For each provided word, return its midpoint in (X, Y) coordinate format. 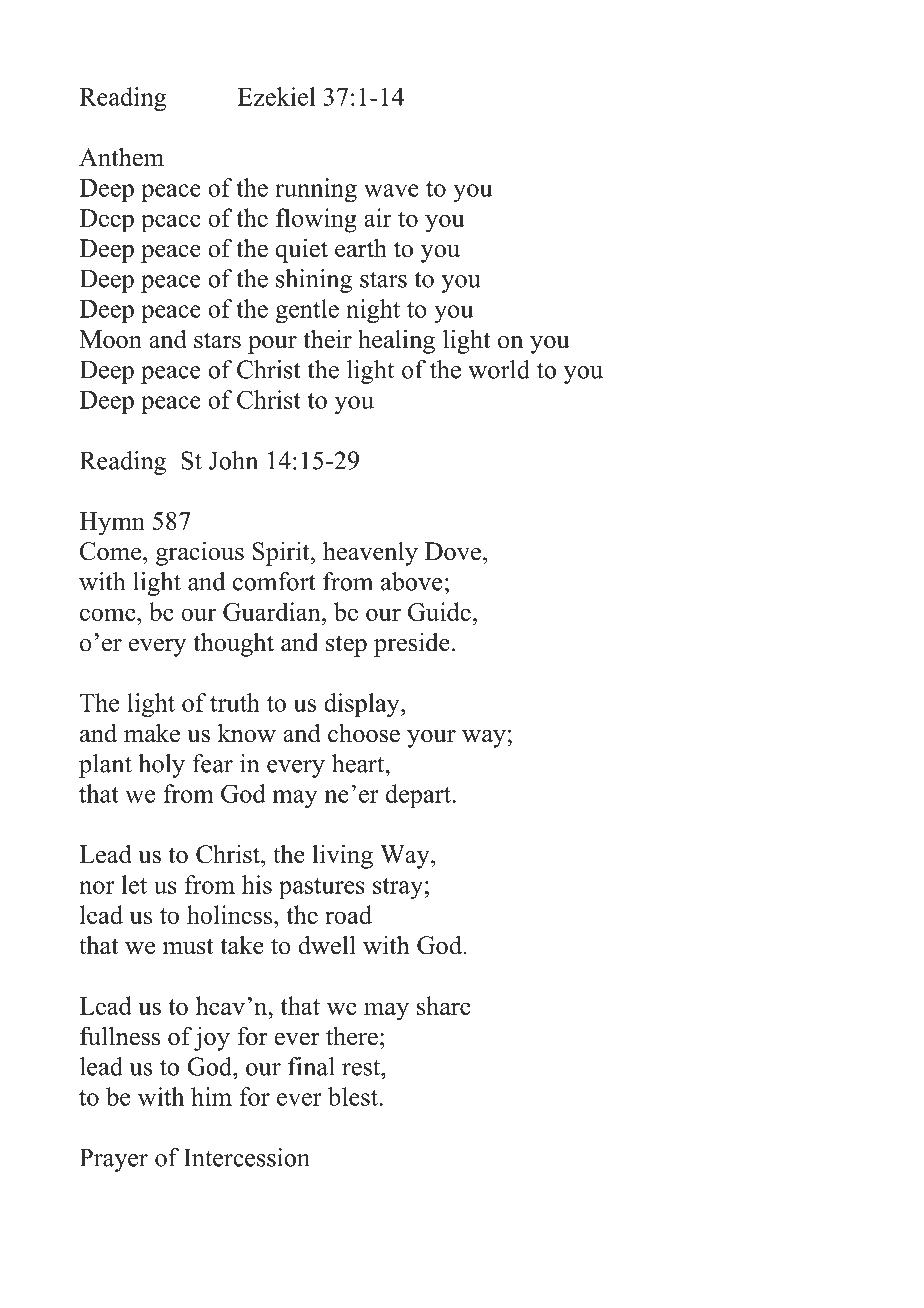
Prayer (114, 1160)
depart (419, 796)
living (342, 856)
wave (391, 190)
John (233, 460)
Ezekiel (276, 96)
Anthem (121, 157)
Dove (453, 551)
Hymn (112, 524)
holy (161, 766)
